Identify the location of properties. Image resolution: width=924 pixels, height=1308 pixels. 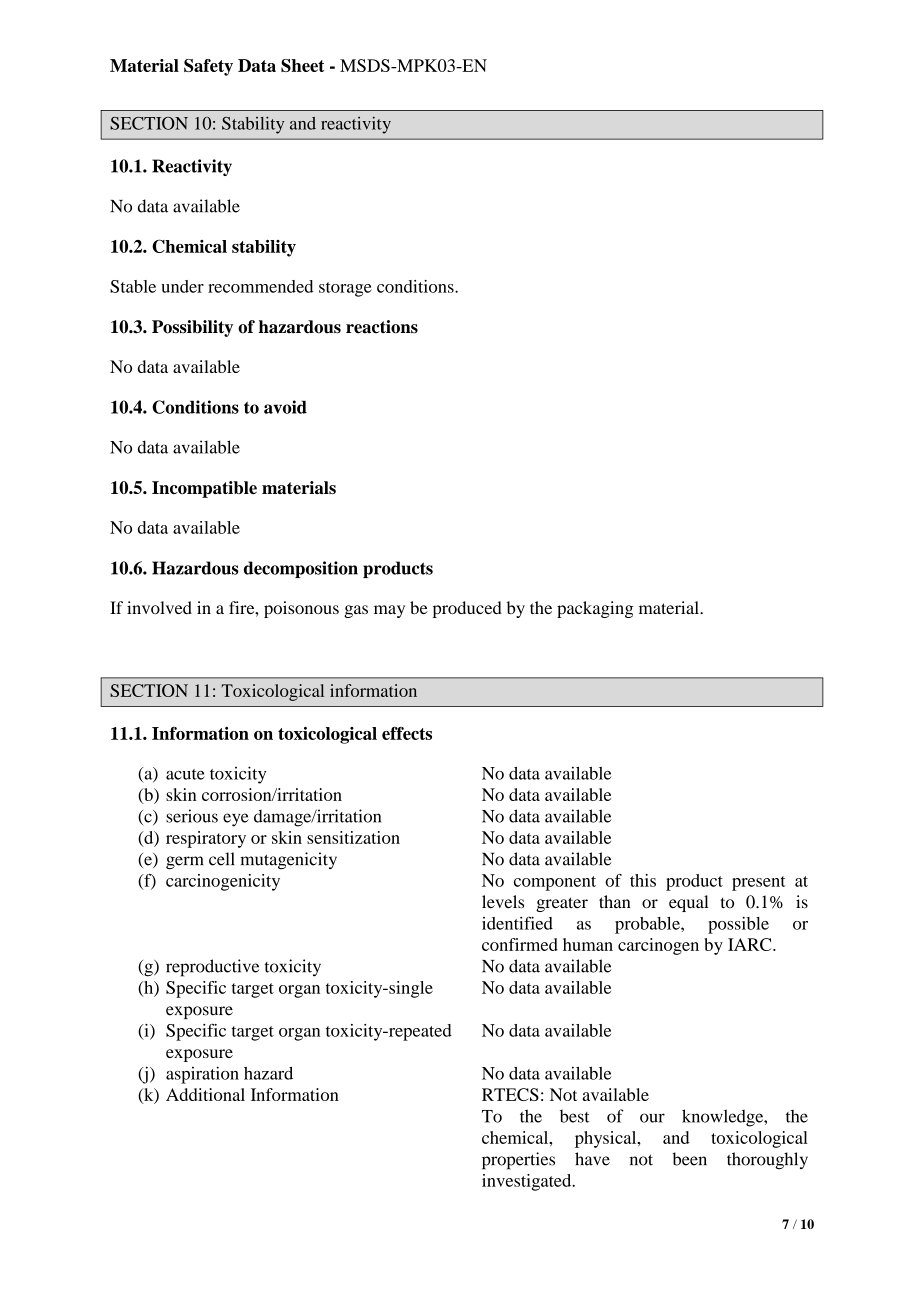
(518, 1161).
